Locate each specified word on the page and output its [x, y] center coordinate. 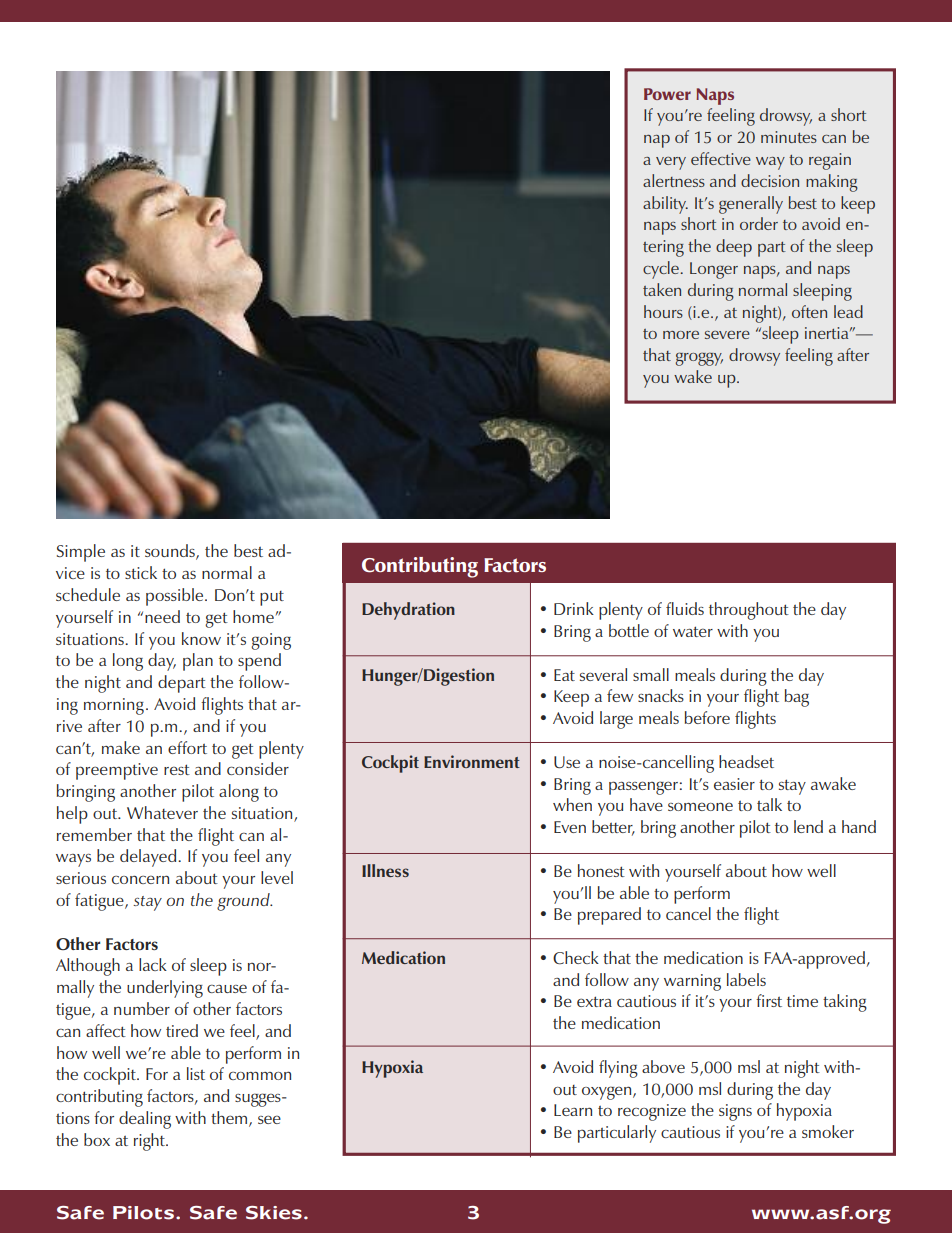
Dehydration [408, 611]
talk [769, 804]
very [671, 163]
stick [141, 572]
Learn [573, 1110]
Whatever [162, 812]
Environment [472, 761]
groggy [699, 359]
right [151, 1142]
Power [667, 94]
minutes [789, 137]
